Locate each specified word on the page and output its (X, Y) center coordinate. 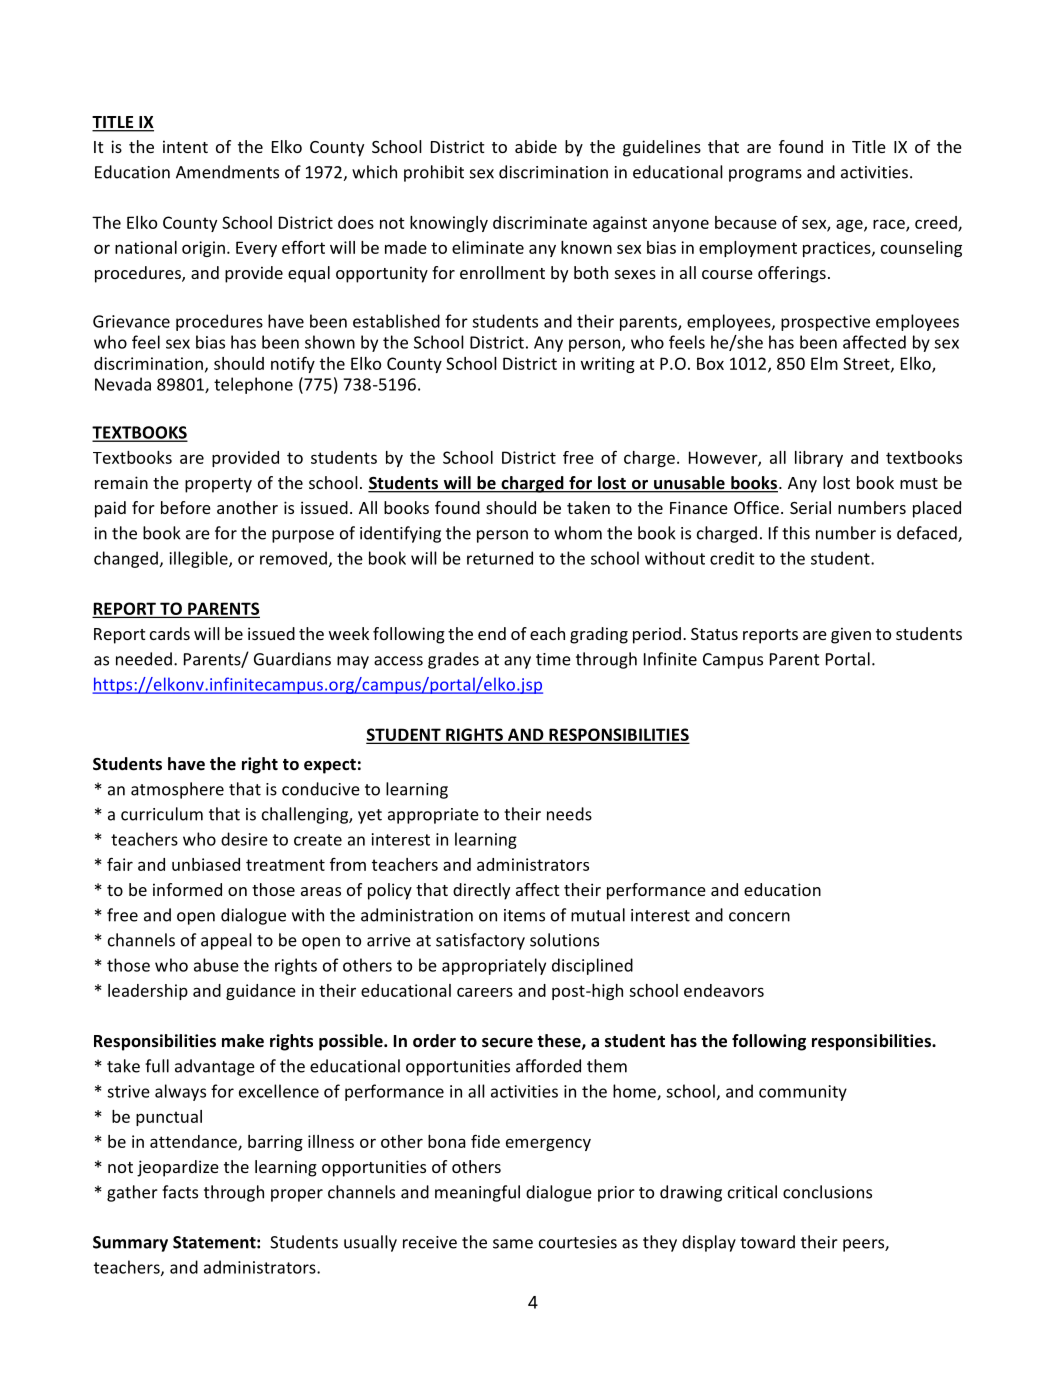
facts (180, 1192)
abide (536, 146)
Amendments (227, 172)
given (851, 635)
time (553, 659)
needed (144, 659)
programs (765, 175)
